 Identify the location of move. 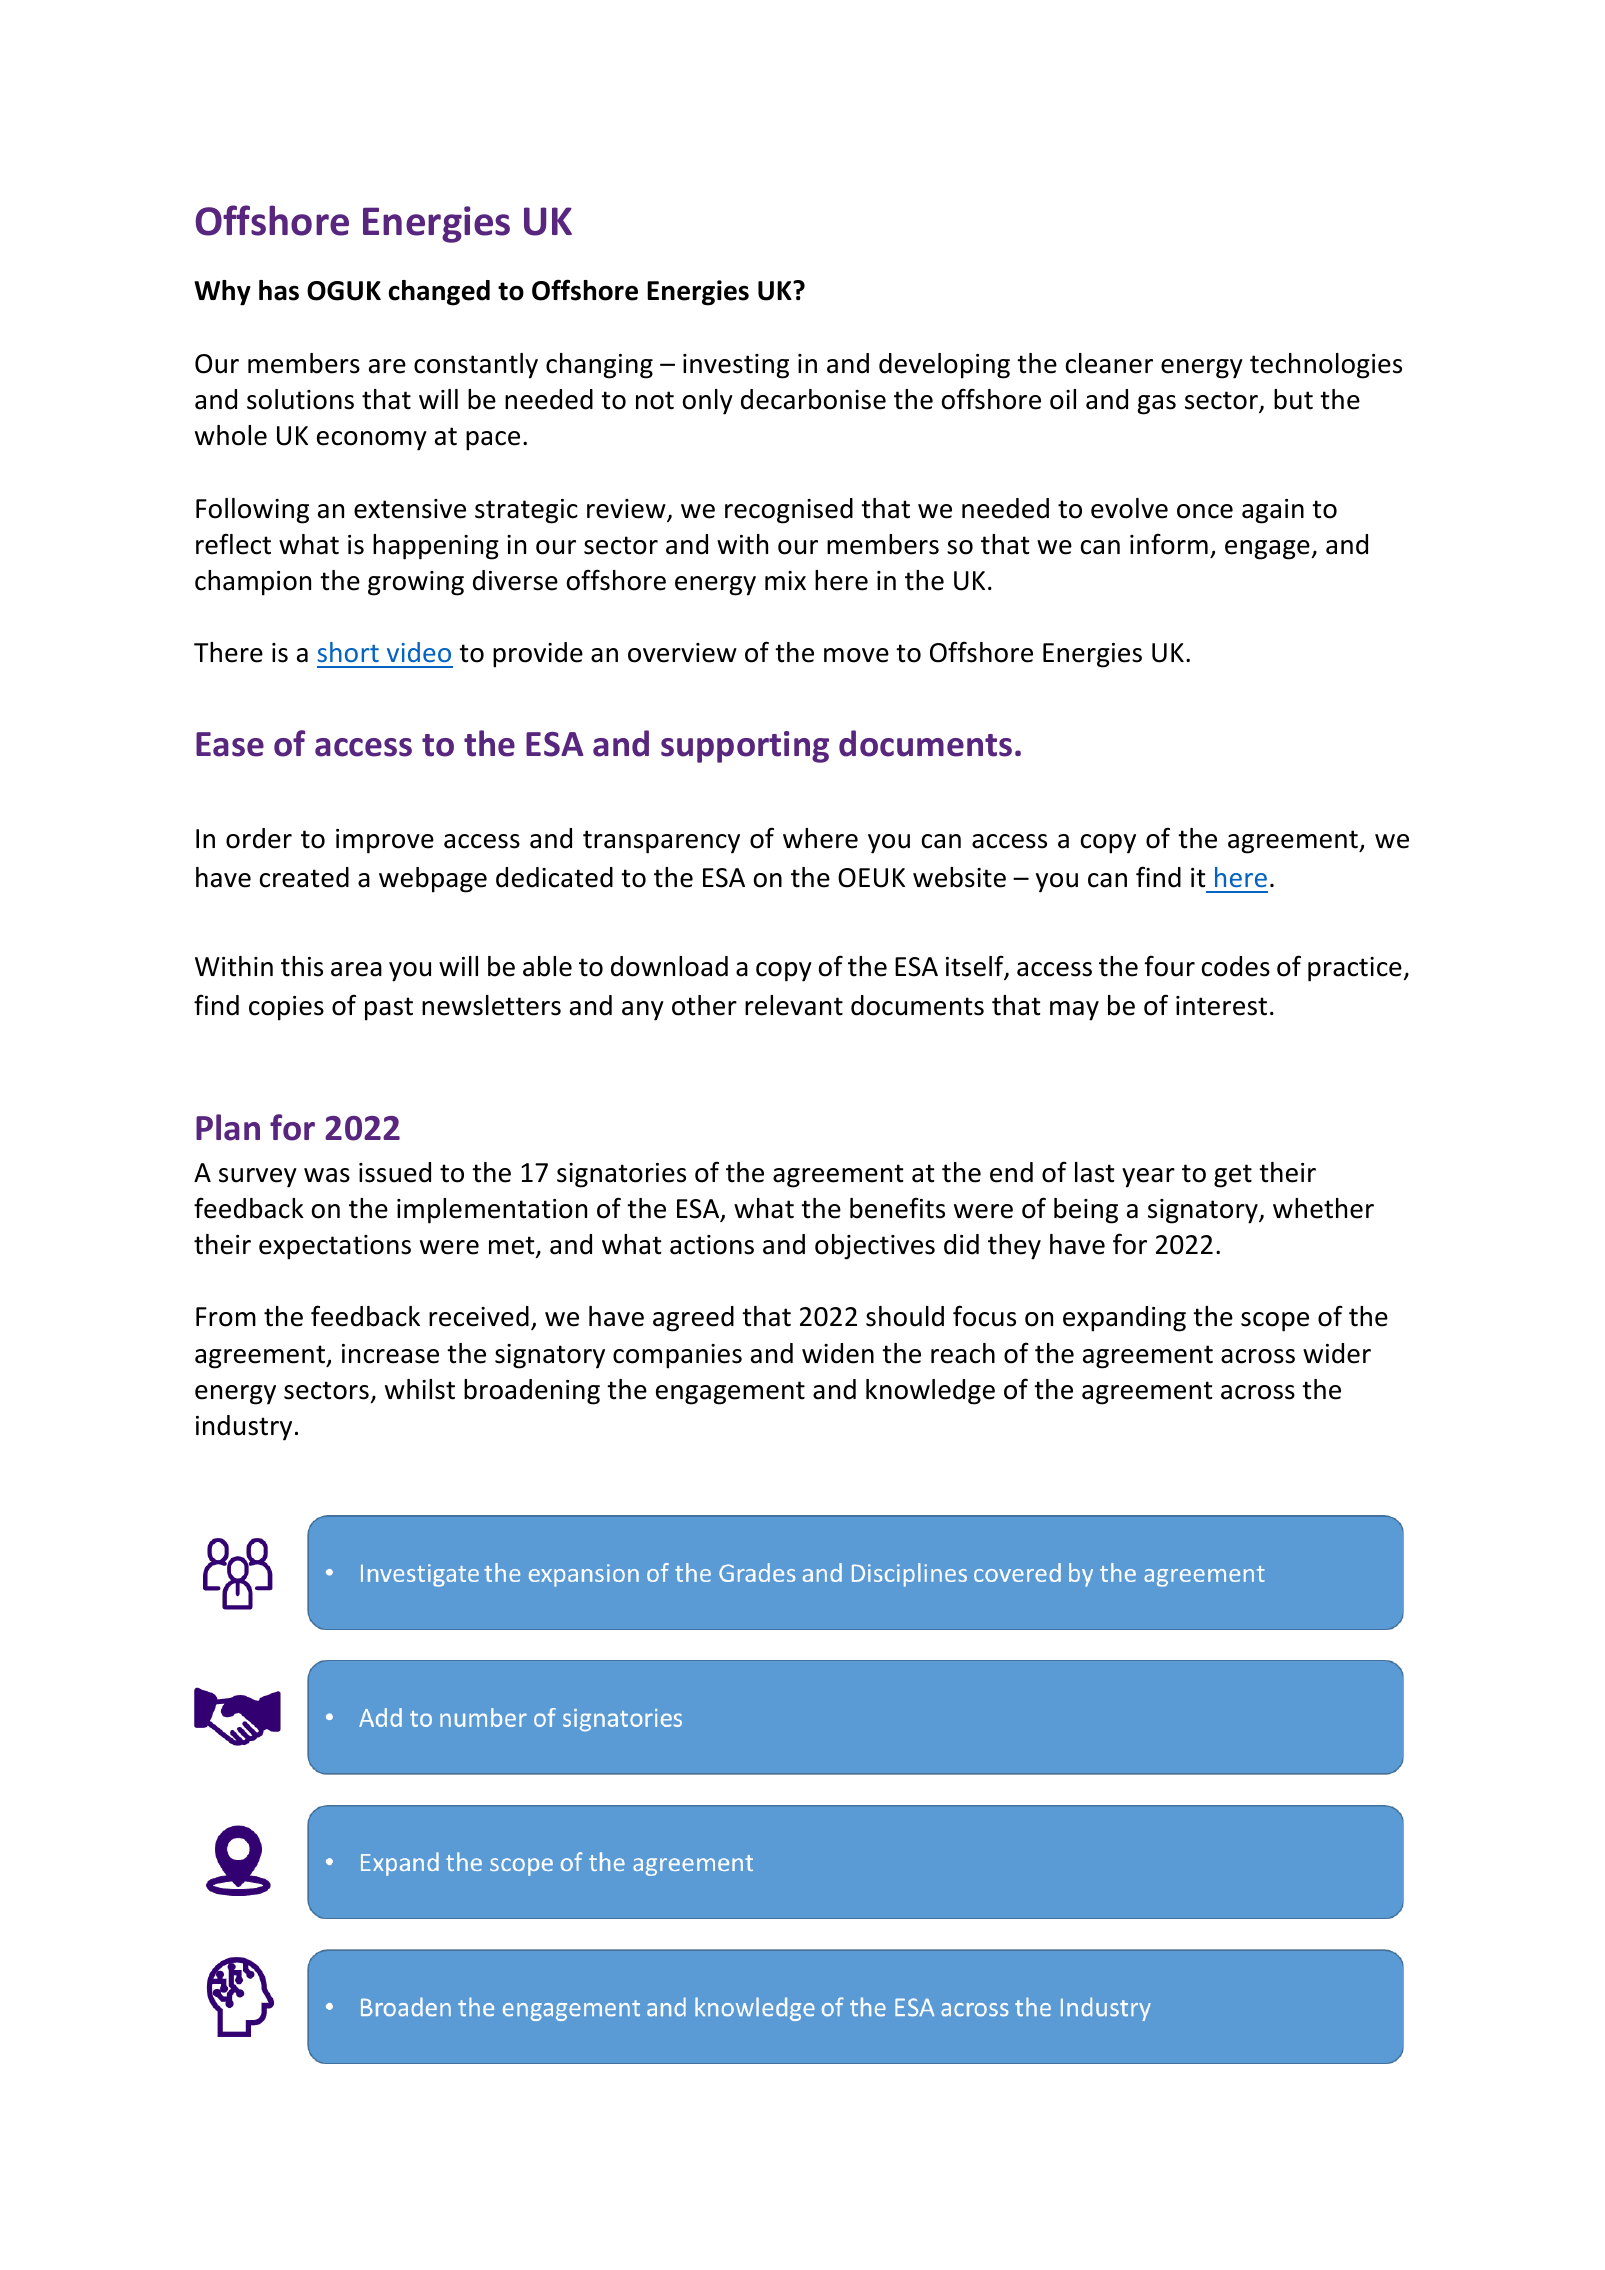
(856, 655).
